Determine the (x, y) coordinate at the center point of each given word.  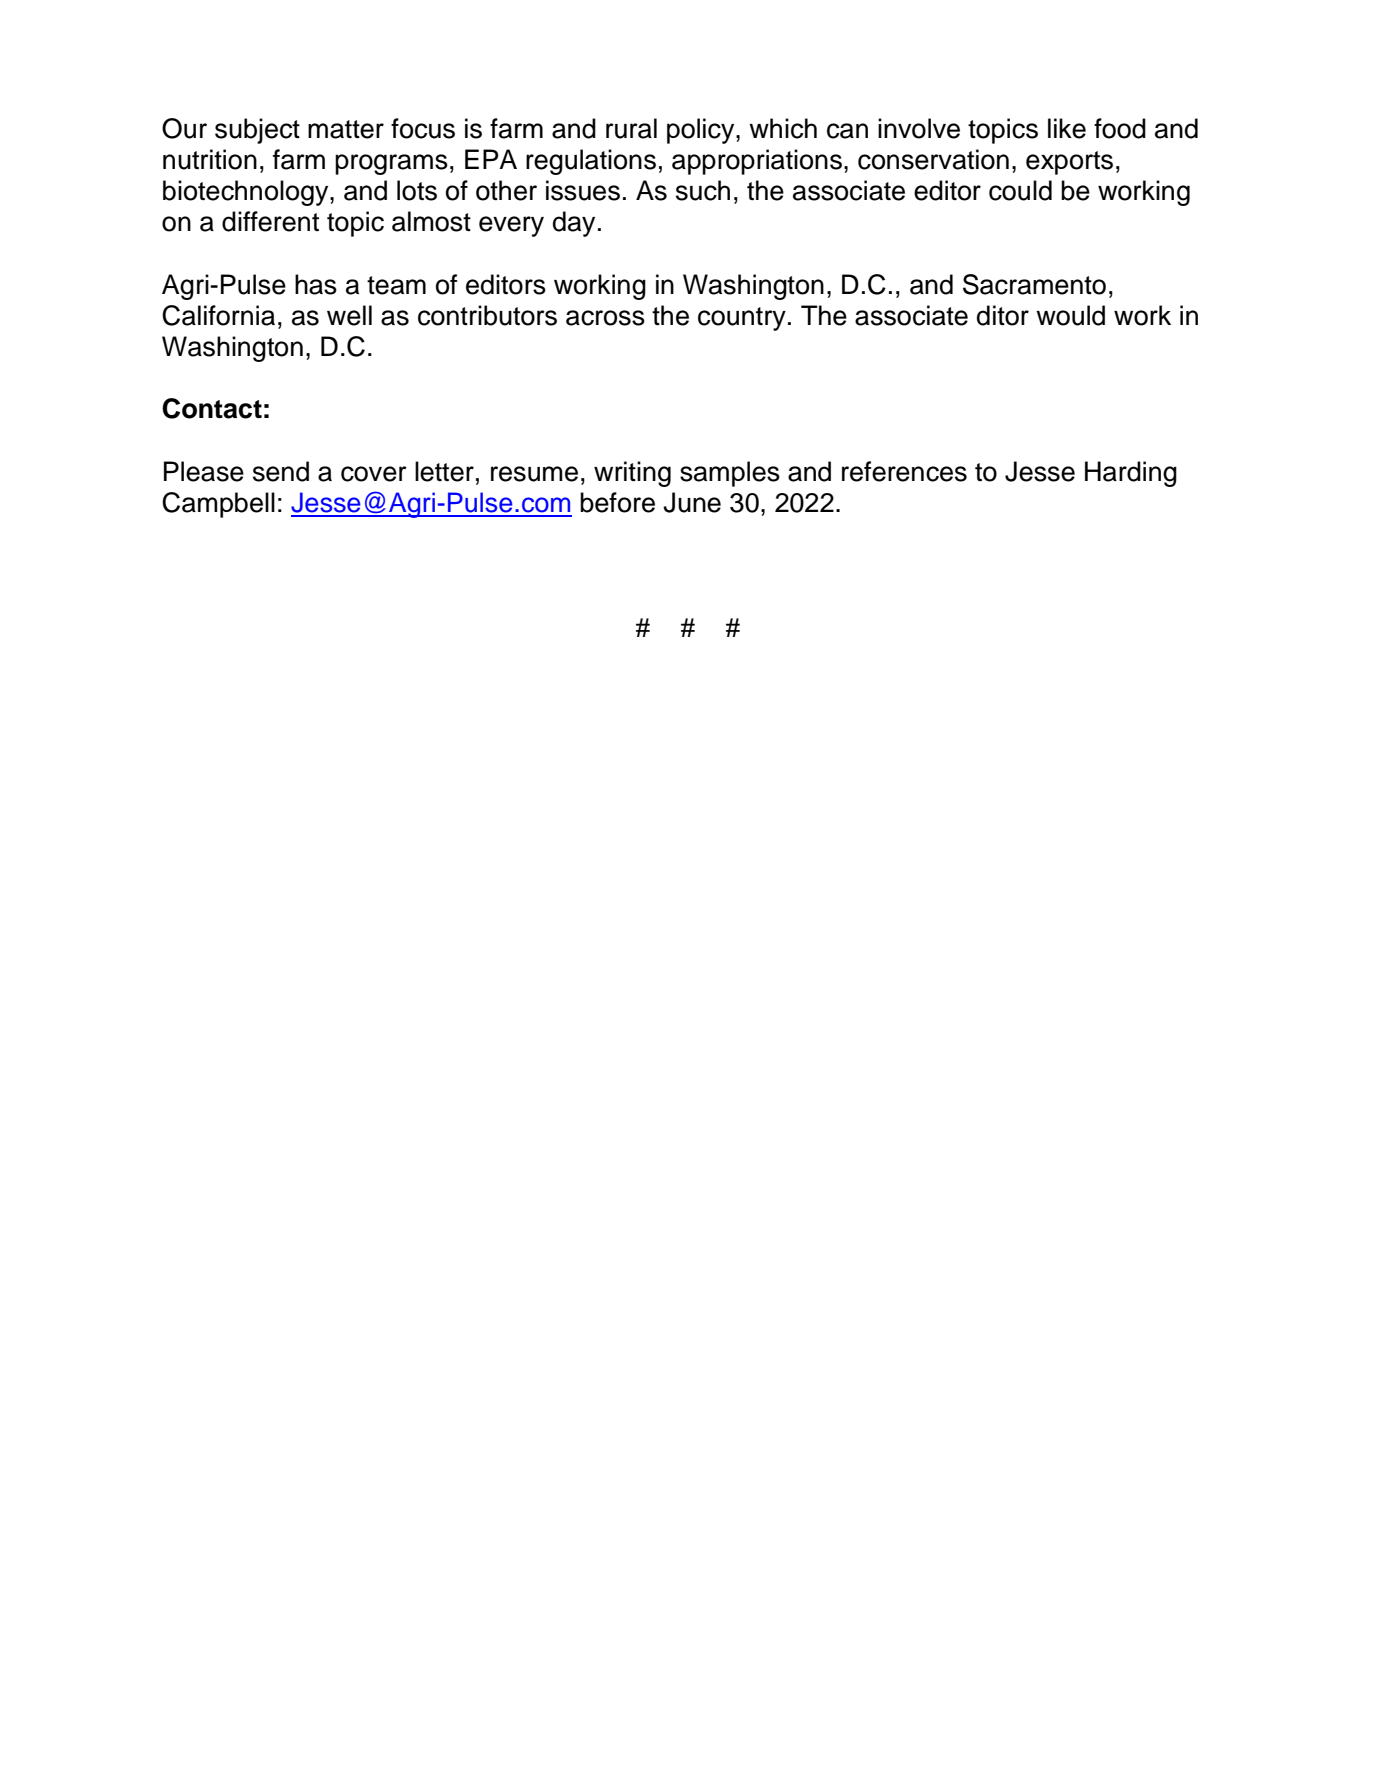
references (904, 471)
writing (632, 474)
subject (257, 131)
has (316, 284)
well (349, 315)
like (1067, 128)
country (742, 319)
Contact (212, 408)
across (605, 318)
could (1020, 190)
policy (702, 131)
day (574, 224)
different (270, 221)
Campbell (218, 505)
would (1070, 315)
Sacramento (1034, 284)
